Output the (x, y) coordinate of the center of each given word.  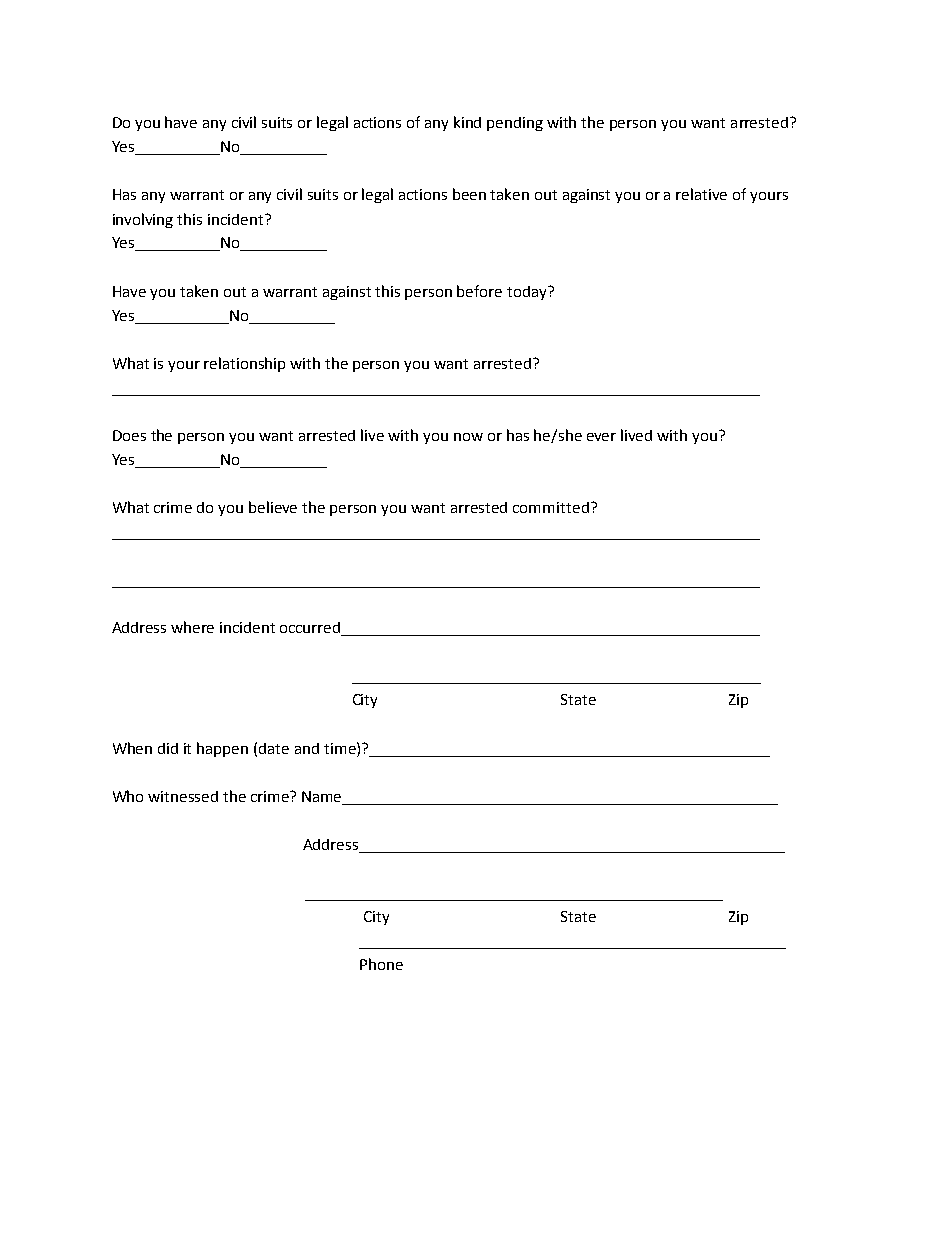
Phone (381, 964)
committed (551, 507)
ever (601, 437)
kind (467, 122)
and (307, 748)
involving (143, 220)
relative (701, 194)
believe (273, 507)
